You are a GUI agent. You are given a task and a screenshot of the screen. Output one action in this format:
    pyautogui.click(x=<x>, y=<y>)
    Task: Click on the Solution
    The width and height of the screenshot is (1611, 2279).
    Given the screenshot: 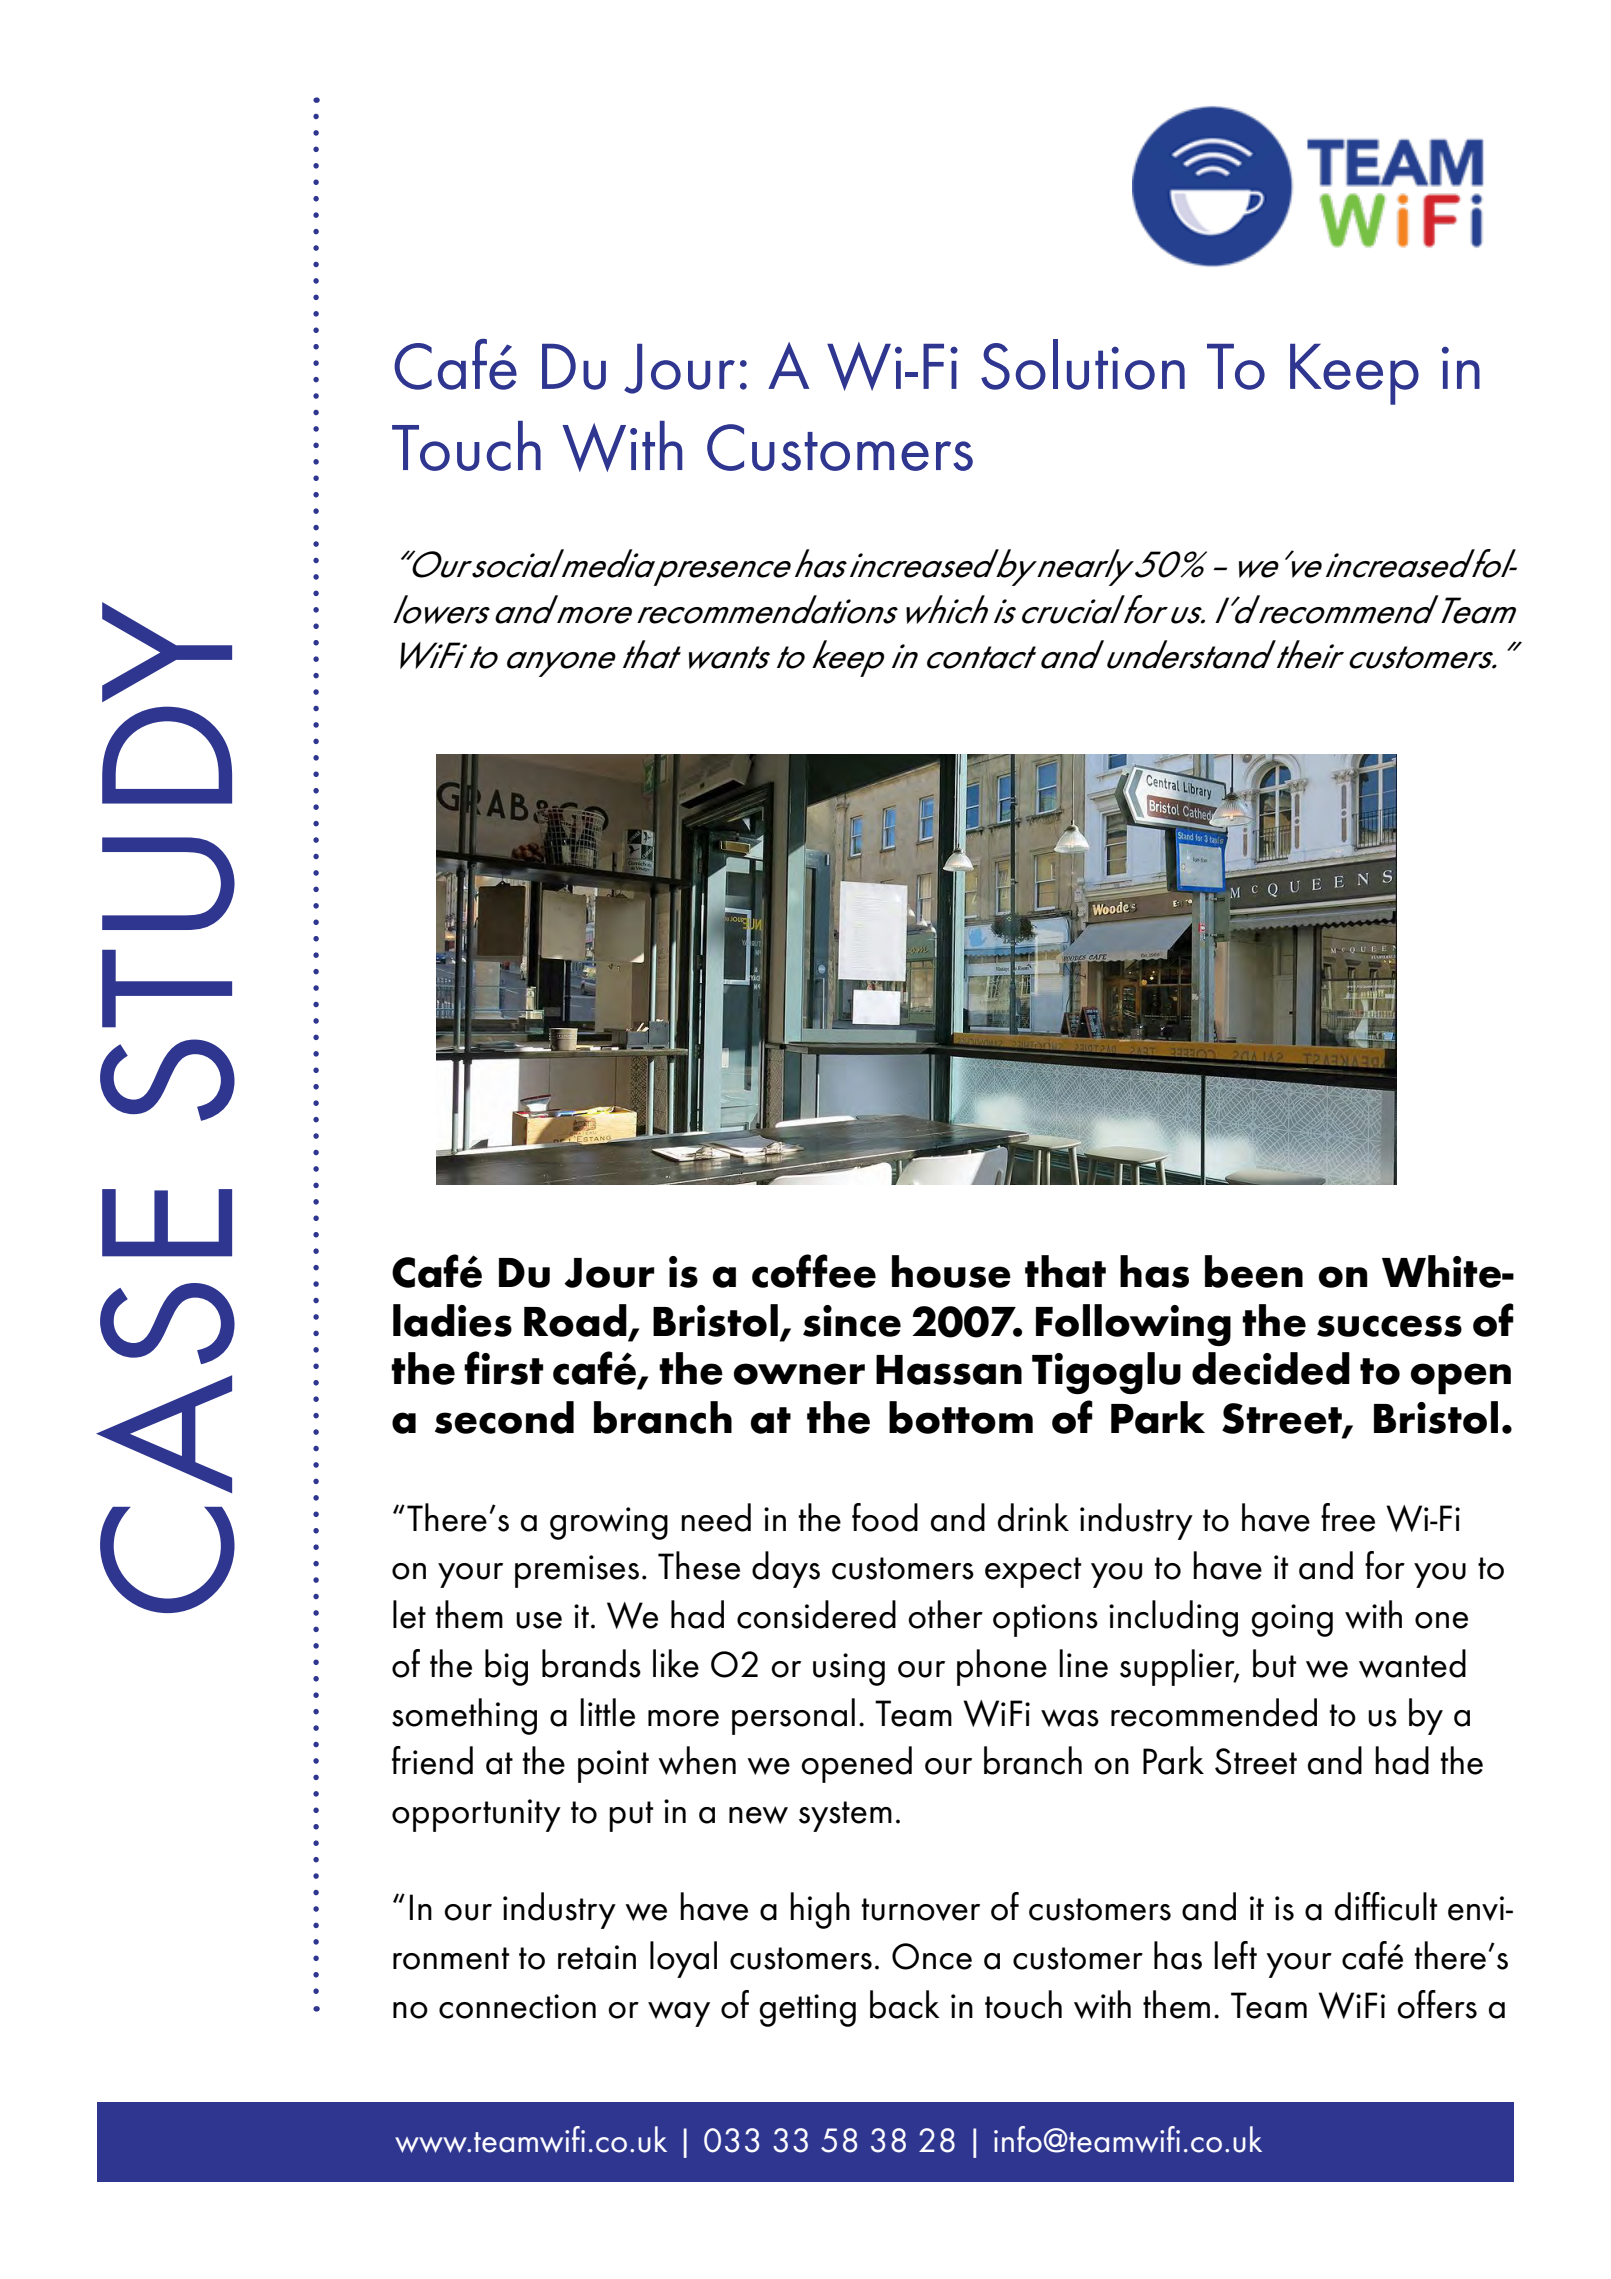 What is the action you would take?
    pyautogui.click(x=1083, y=364)
